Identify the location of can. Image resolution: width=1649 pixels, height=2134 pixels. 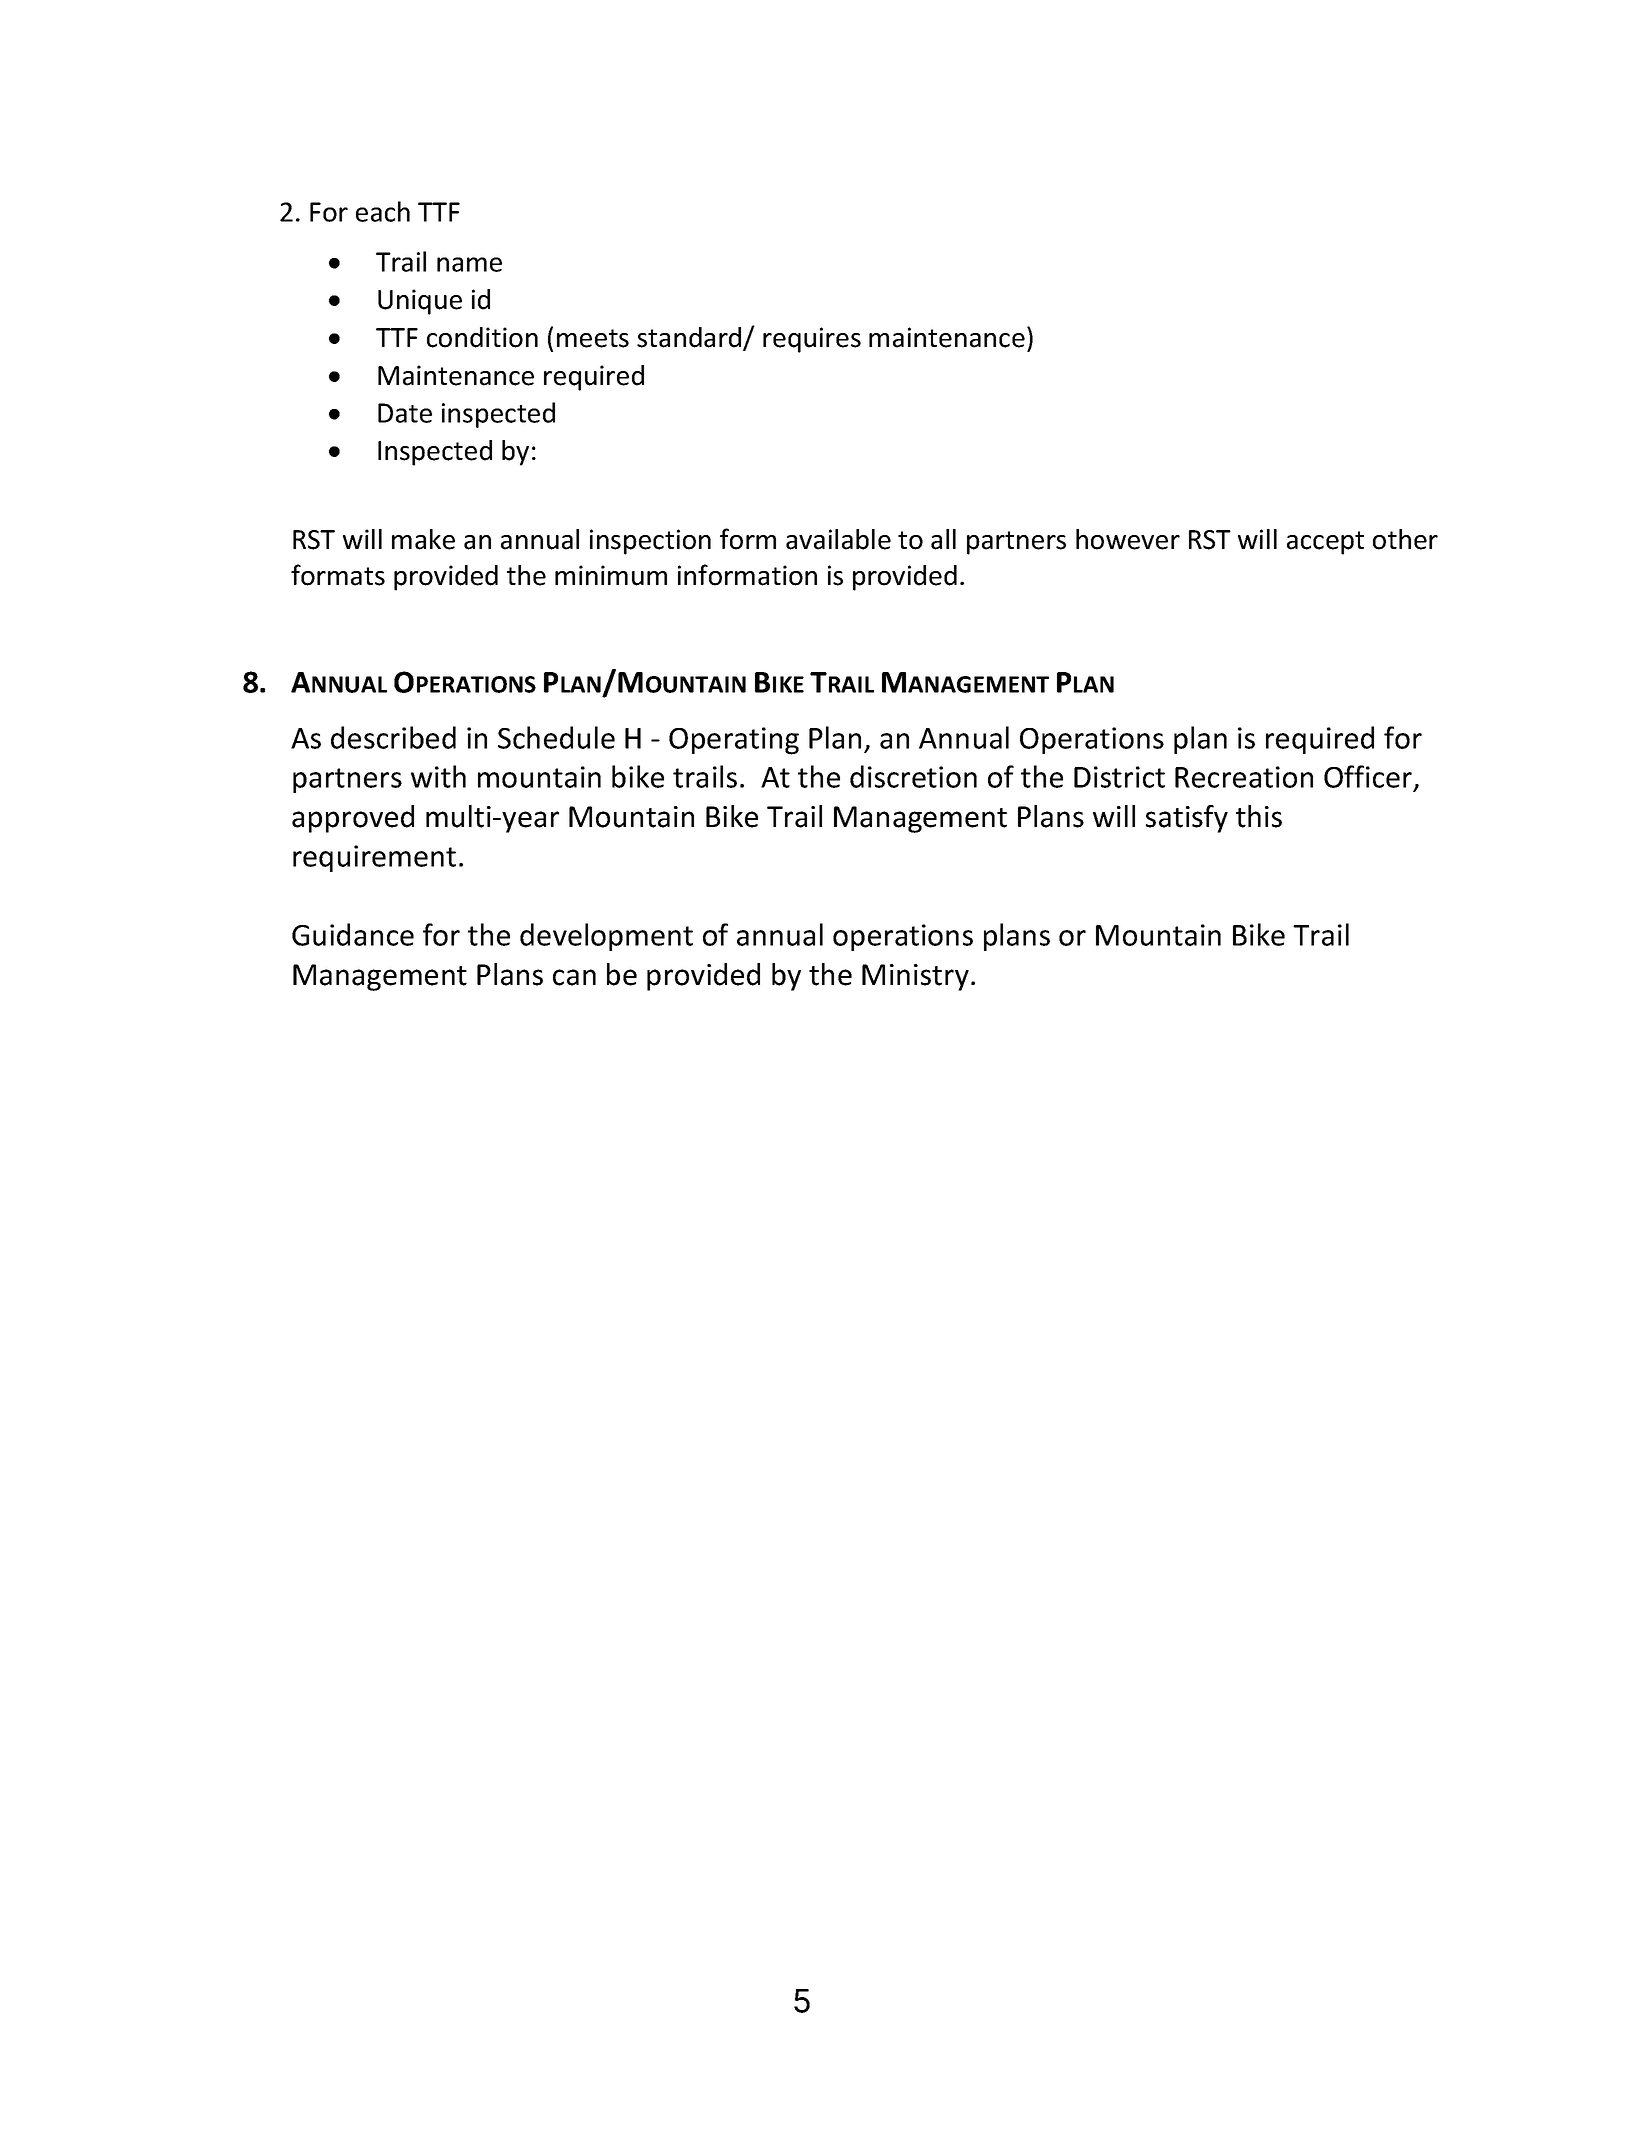
(574, 977).
